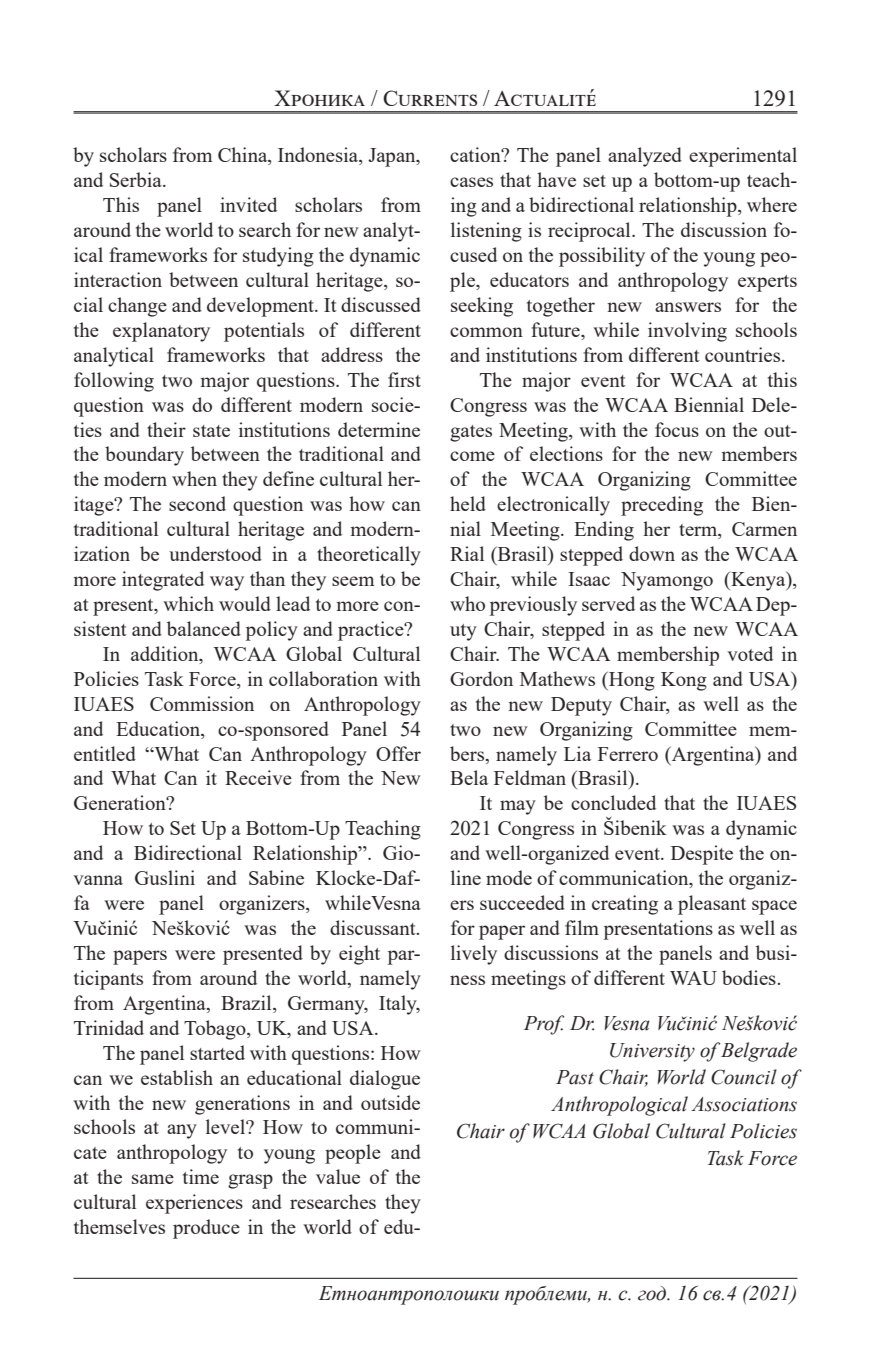  Describe the element at coordinates (194, 1204) in the screenshot. I see `experiences` at that location.
